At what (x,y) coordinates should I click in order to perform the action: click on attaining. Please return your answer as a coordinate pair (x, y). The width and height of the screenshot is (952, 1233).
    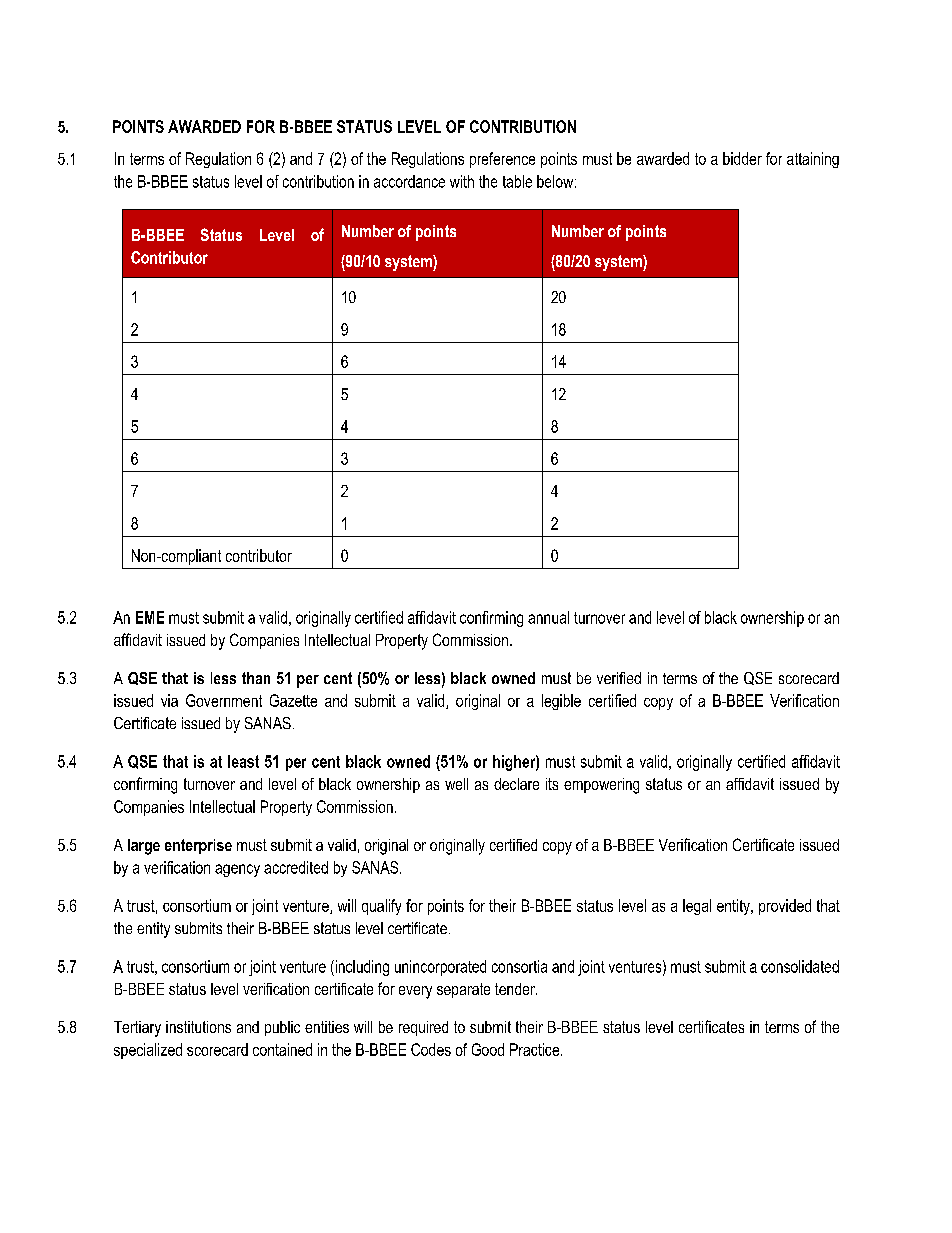
    Looking at the image, I should click on (813, 160).
